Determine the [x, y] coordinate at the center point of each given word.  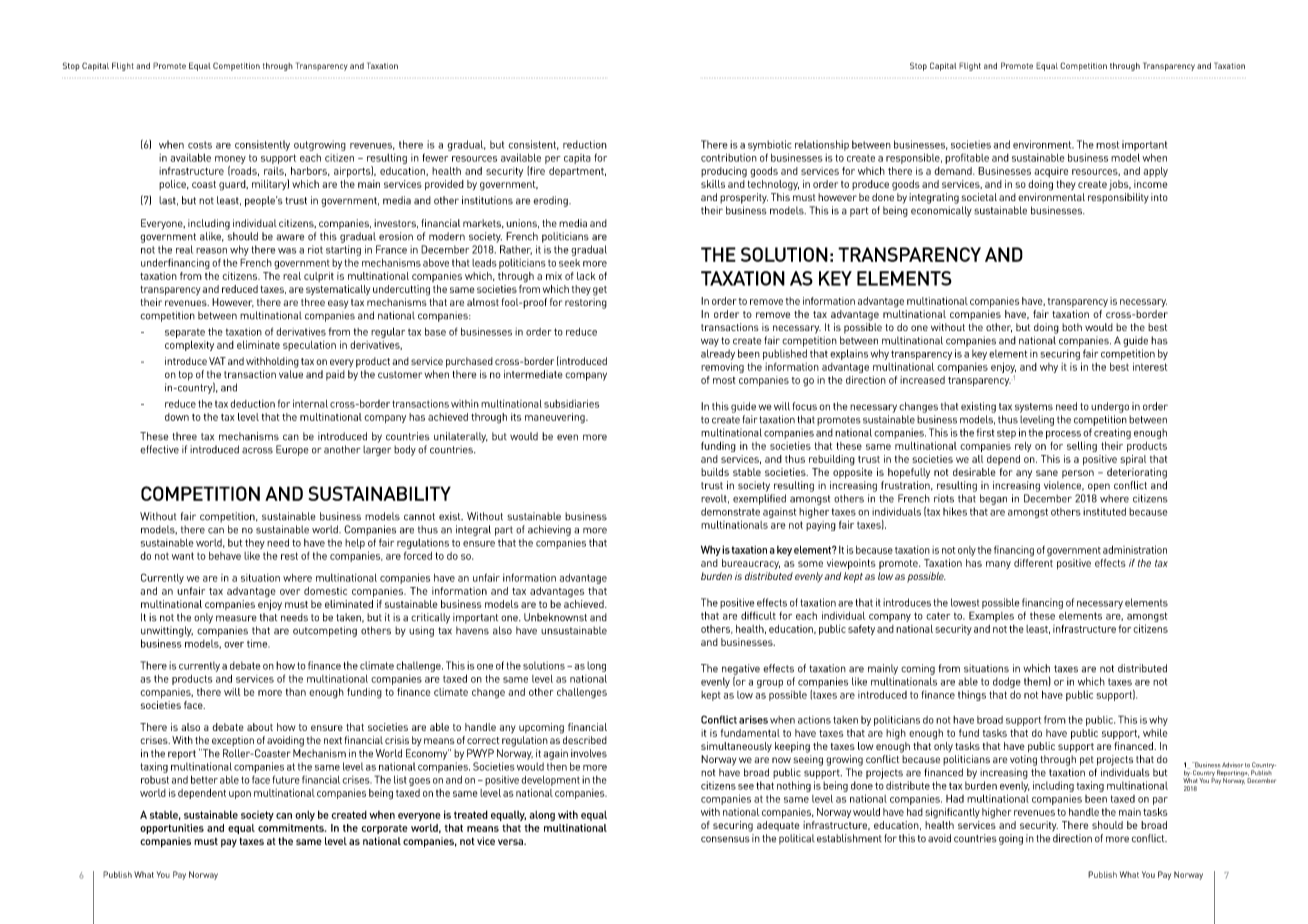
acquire [1051, 172]
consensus [725, 839]
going [1011, 839]
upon [240, 795]
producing [724, 172]
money [230, 160]
